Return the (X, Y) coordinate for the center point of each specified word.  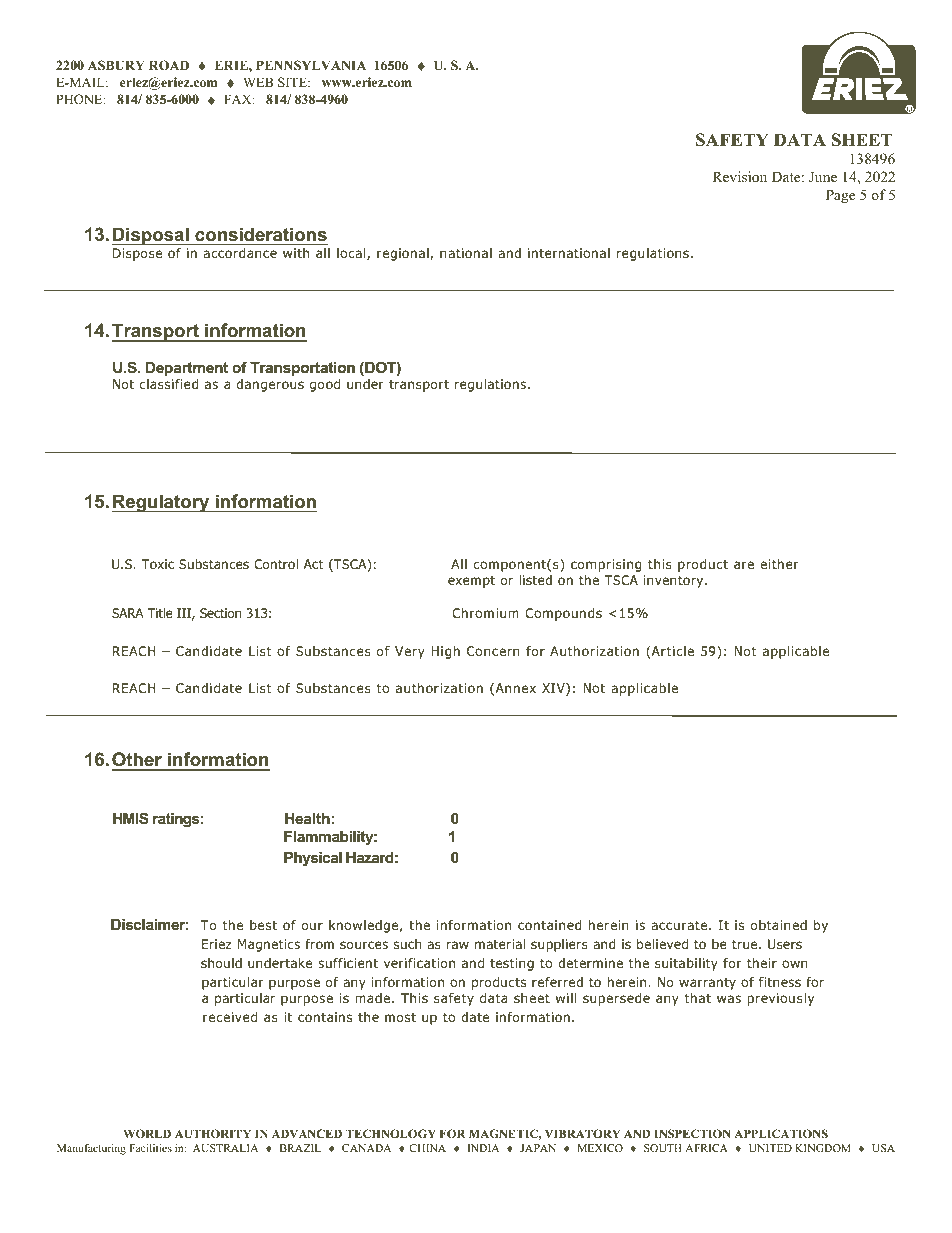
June (823, 177)
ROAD (169, 65)
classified (169, 384)
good (325, 385)
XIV (554, 689)
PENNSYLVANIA (311, 65)
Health (307, 818)
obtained (779, 925)
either (779, 564)
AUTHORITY (213, 1133)
